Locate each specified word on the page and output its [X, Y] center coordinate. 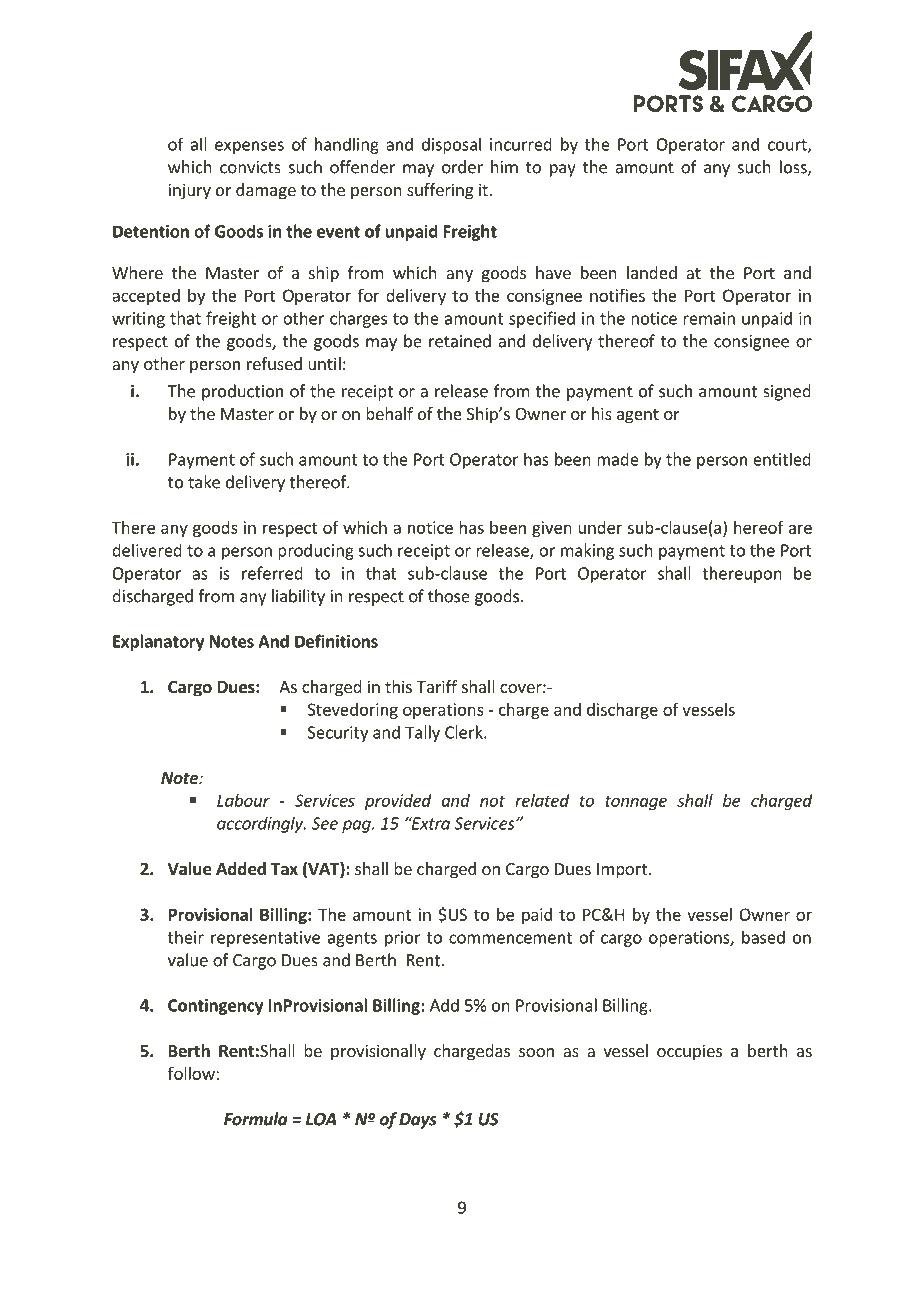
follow [192, 1073]
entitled [782, 459]
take [204, 482]
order [462, 167]
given [552, 529]
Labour [243, 800]
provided [398, 802]
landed [652, 272]
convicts [250, 167]
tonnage [636, 802]
